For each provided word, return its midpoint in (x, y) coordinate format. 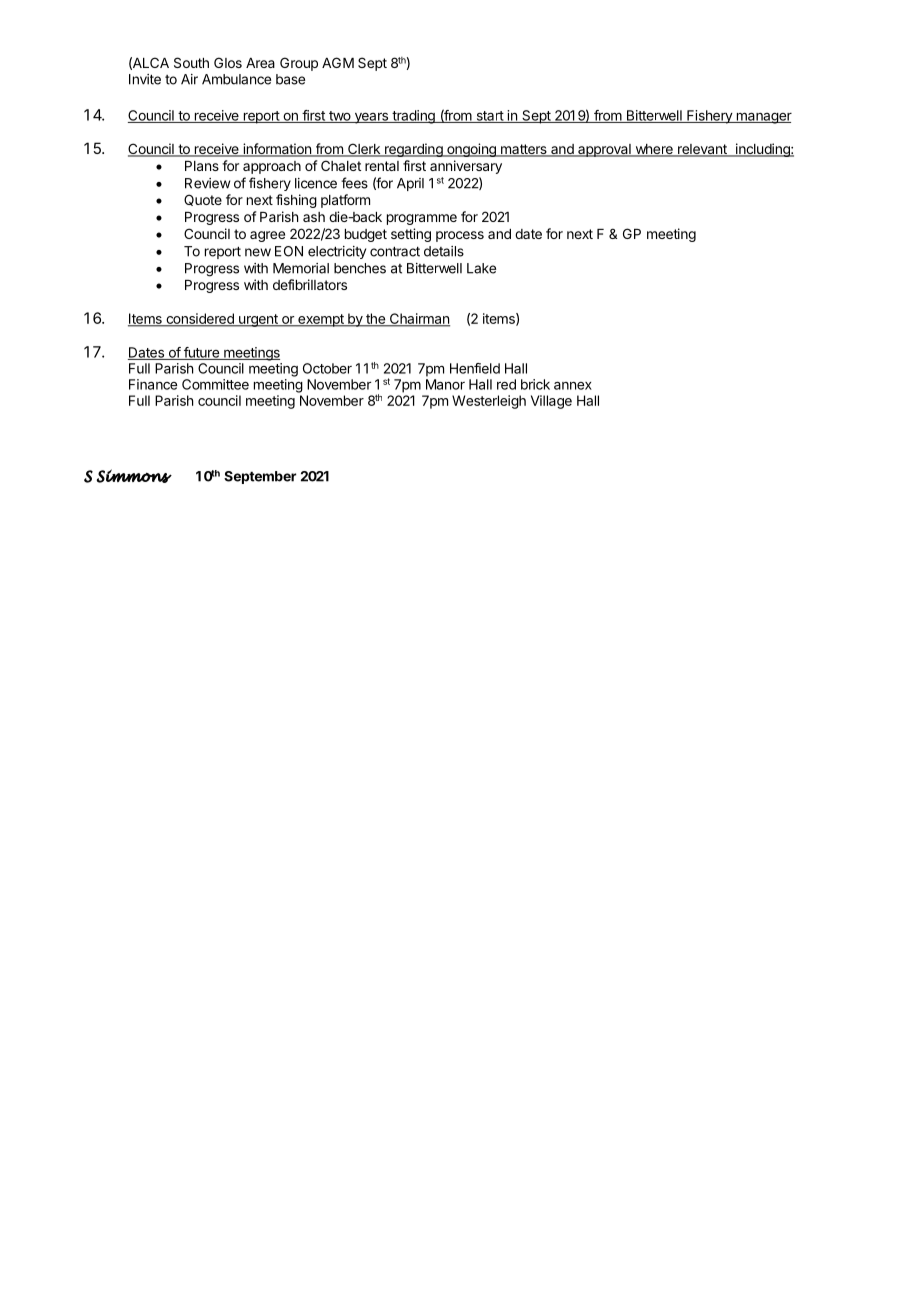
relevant (702, 150)
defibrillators (310, 284)
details (444, 251)
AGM (338, 62)
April (410, 184)
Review (207, 183)
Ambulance (236, 79)
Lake (481, 268)
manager (763, 118)
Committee (215, 384)
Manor (445, 384)
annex (573, 385)
